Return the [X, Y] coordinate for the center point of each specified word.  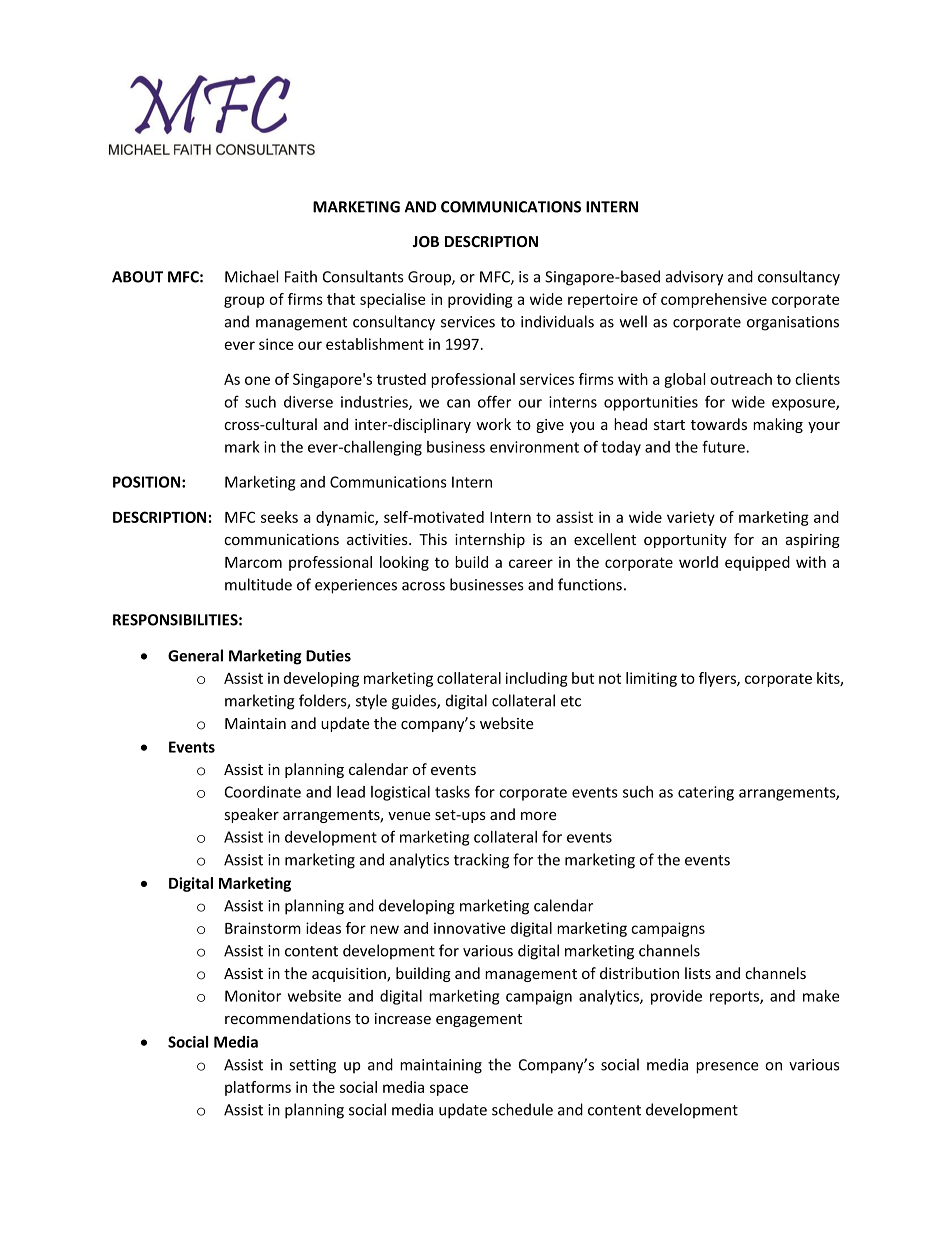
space [449, 1090]
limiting [651, 679]
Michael [251, 276]
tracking [481, 861]
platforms [258, 1088]
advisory [694, 278]
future [724, 446]
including [537, 679]
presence [727, 1068]
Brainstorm [263, 928]
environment [534, 447]
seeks [279, 517]
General [195, 655]
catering [706, 793]
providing [480, 300]
